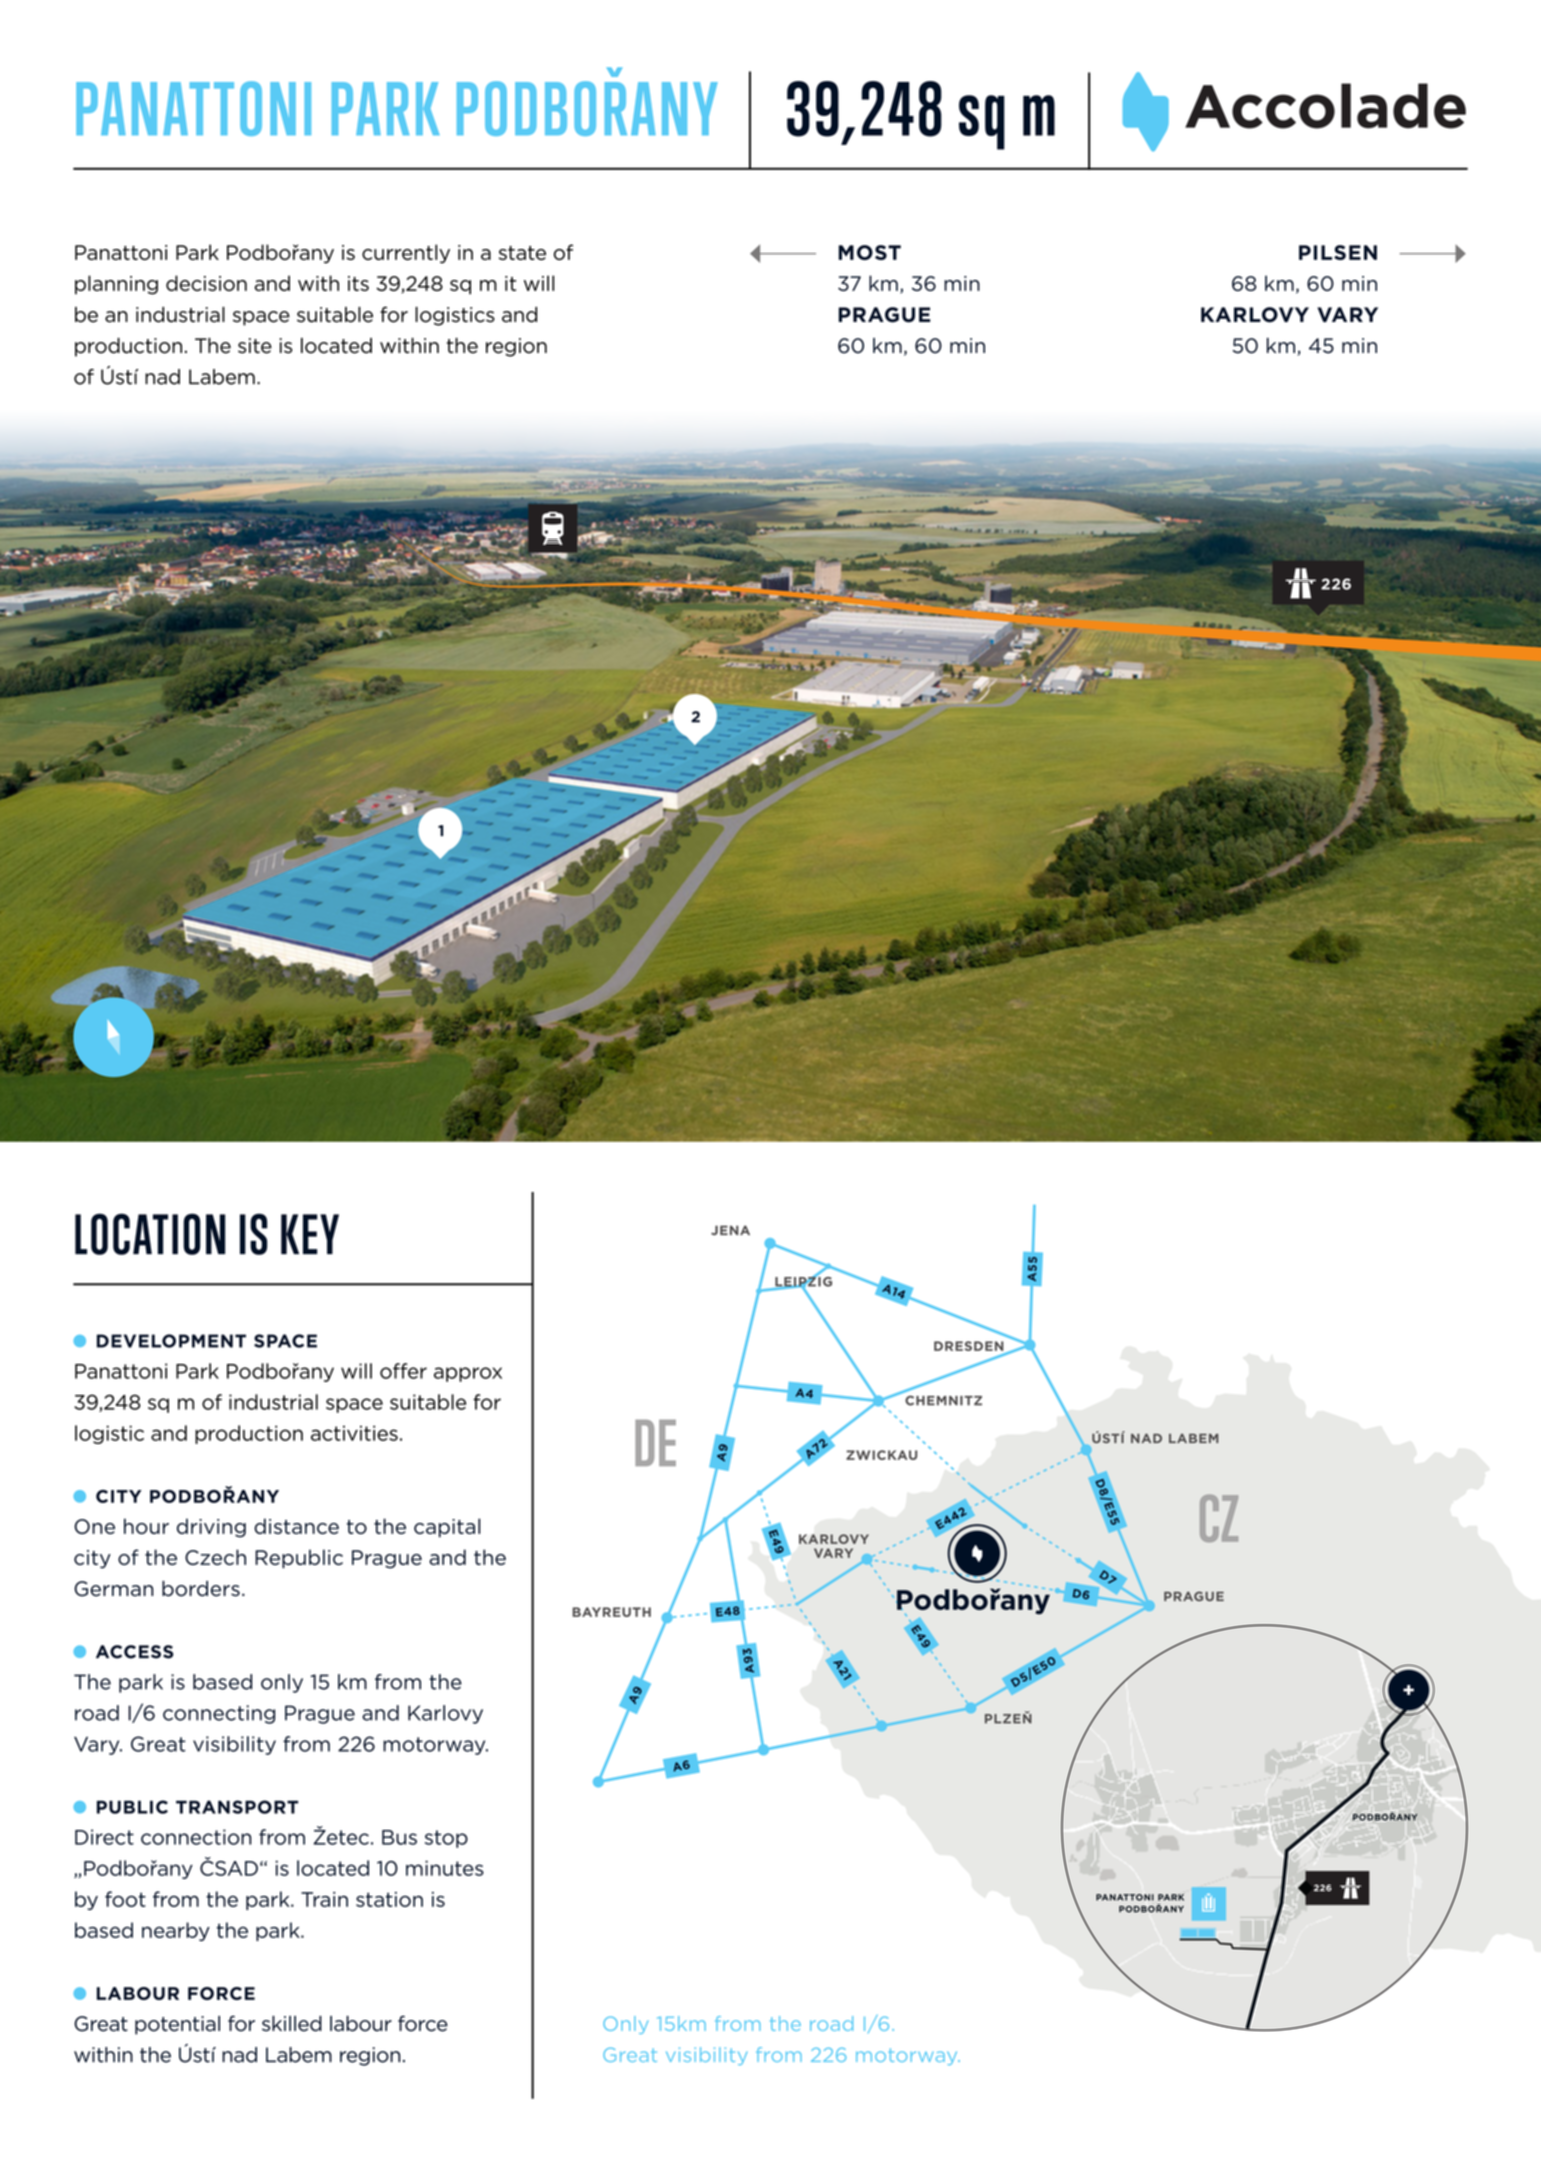 The width and height of the page is (1541, 2180). What do you see at coordinates (870, 252) in the page?
I see `MOST` at bounding box center [870, 252].
